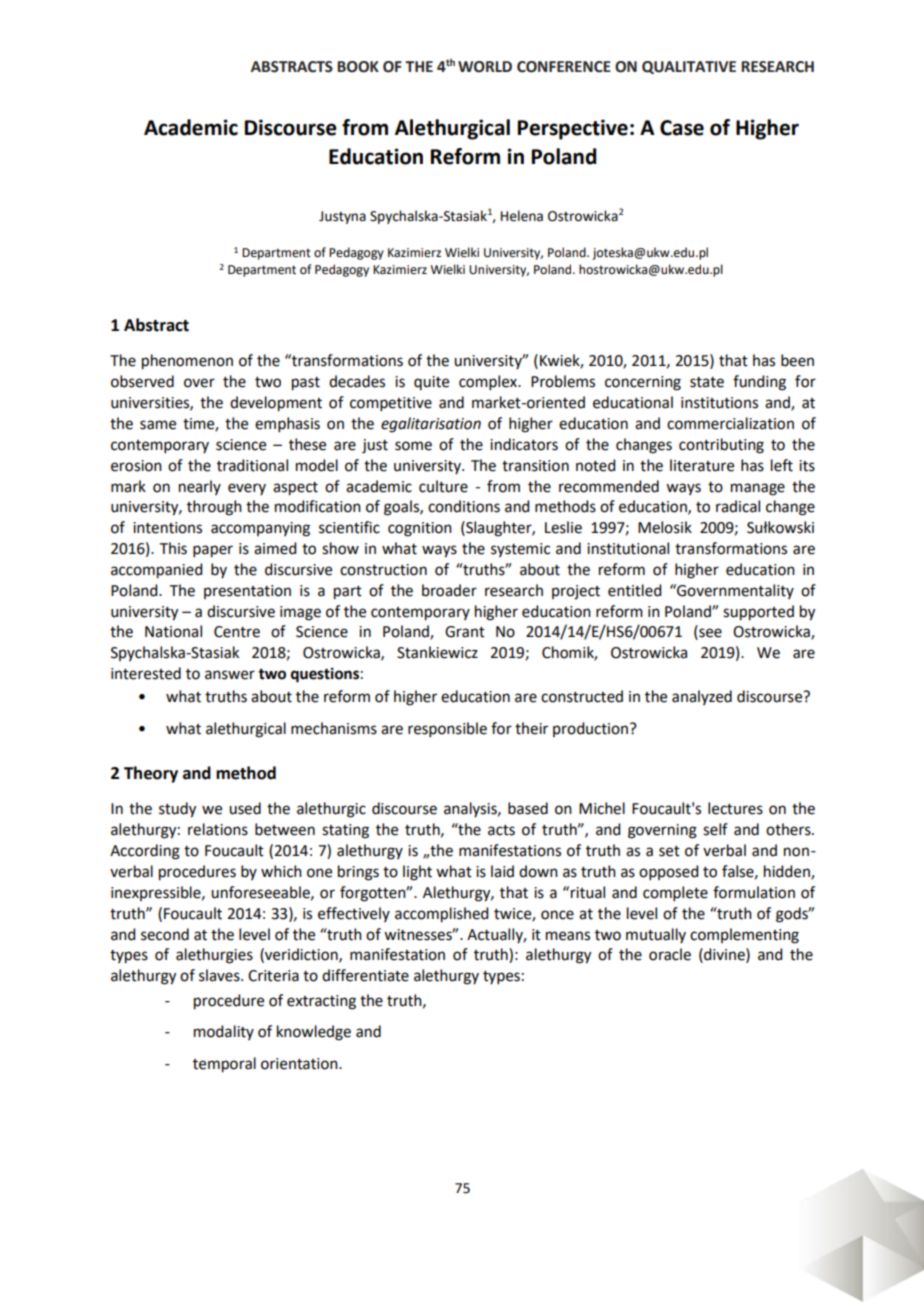 Image resolution: width=924 pixels, height=1308 pixels. Describe the element at coordinates (689, 67) in the document. I see `QUALITATIVE` at that location.
